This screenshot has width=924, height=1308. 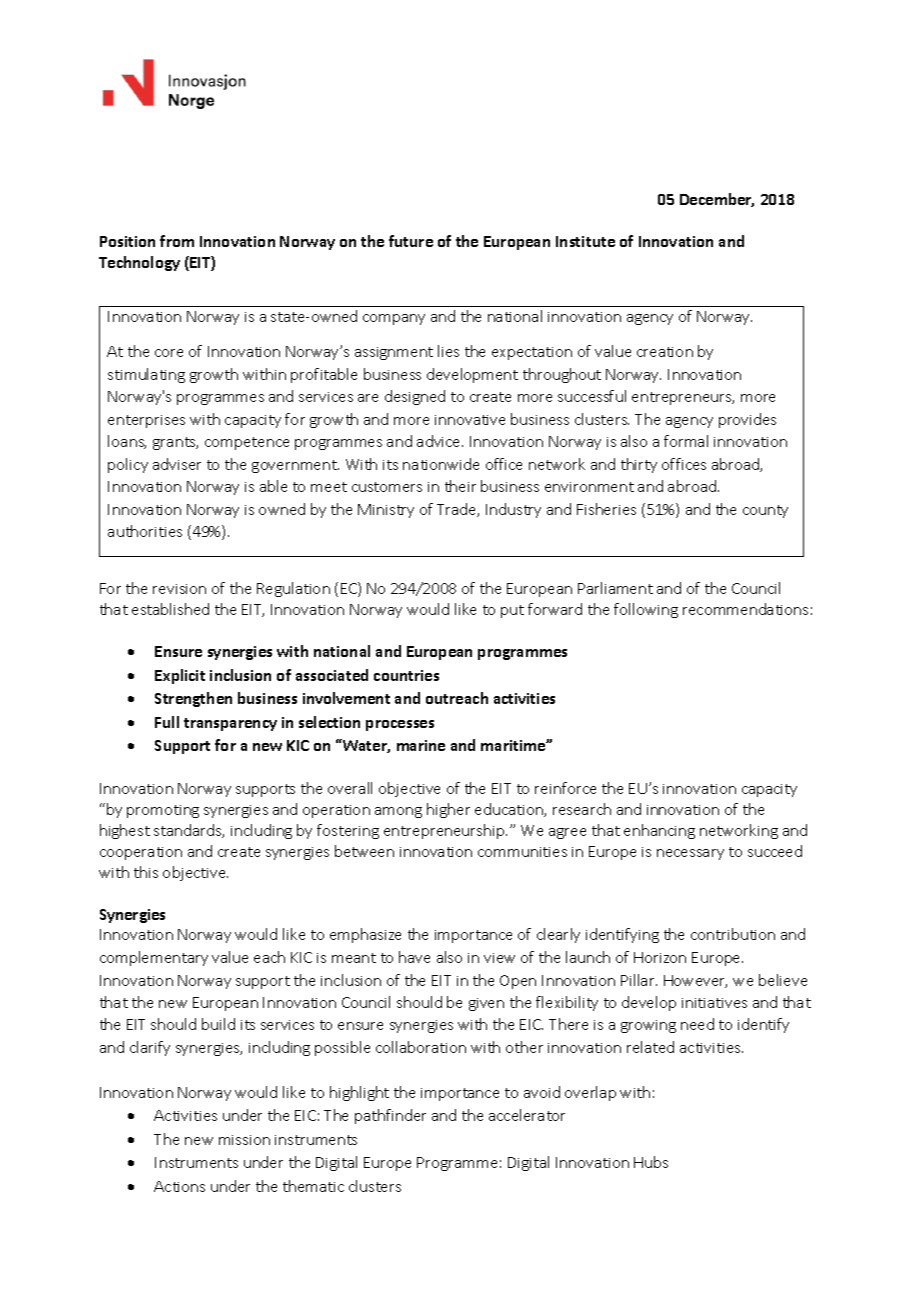 What do you see at coordinates (486, 1004) in the screenshot?
I see `given` at bounding box center [486, 1004].
